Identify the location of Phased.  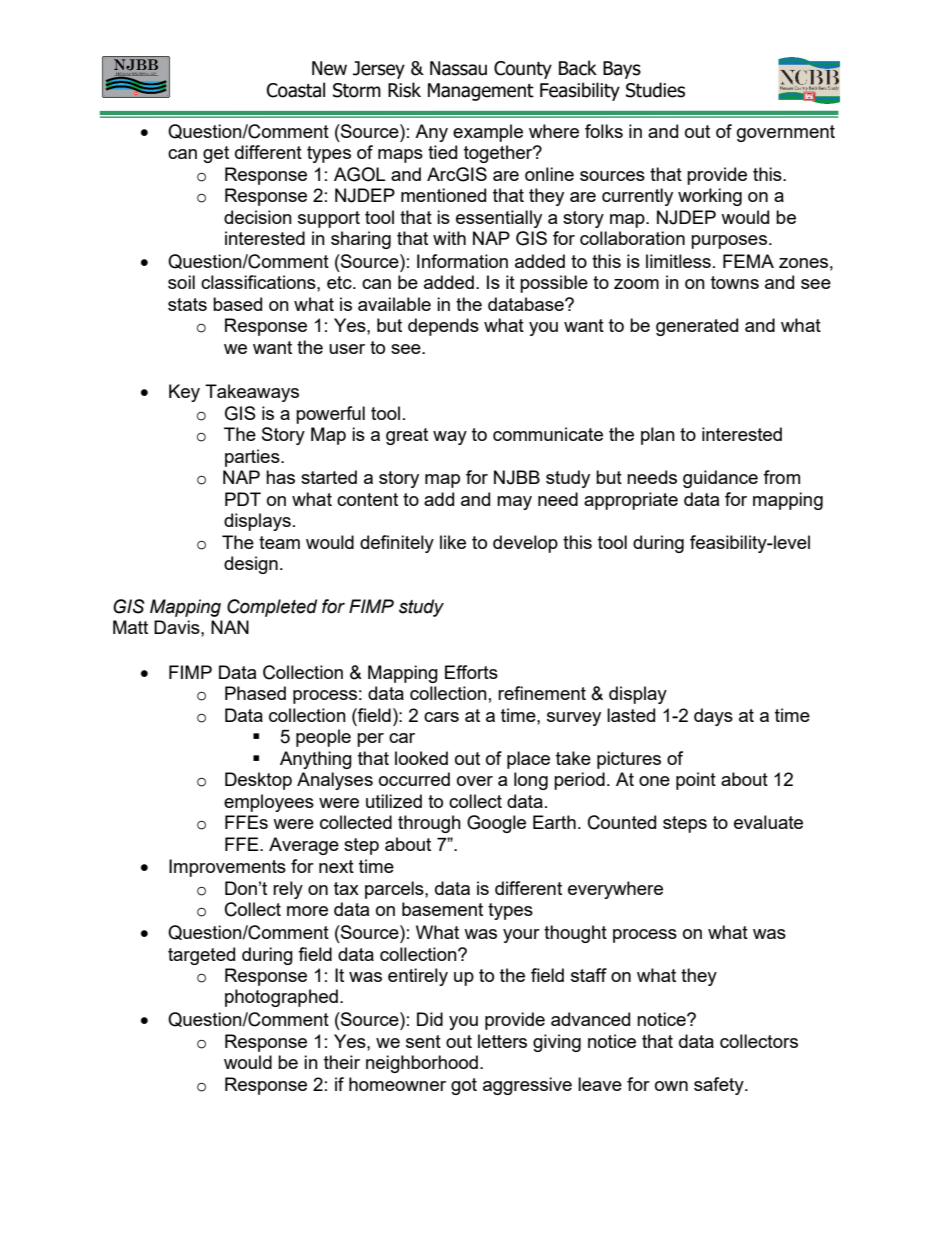
(255, 693).
